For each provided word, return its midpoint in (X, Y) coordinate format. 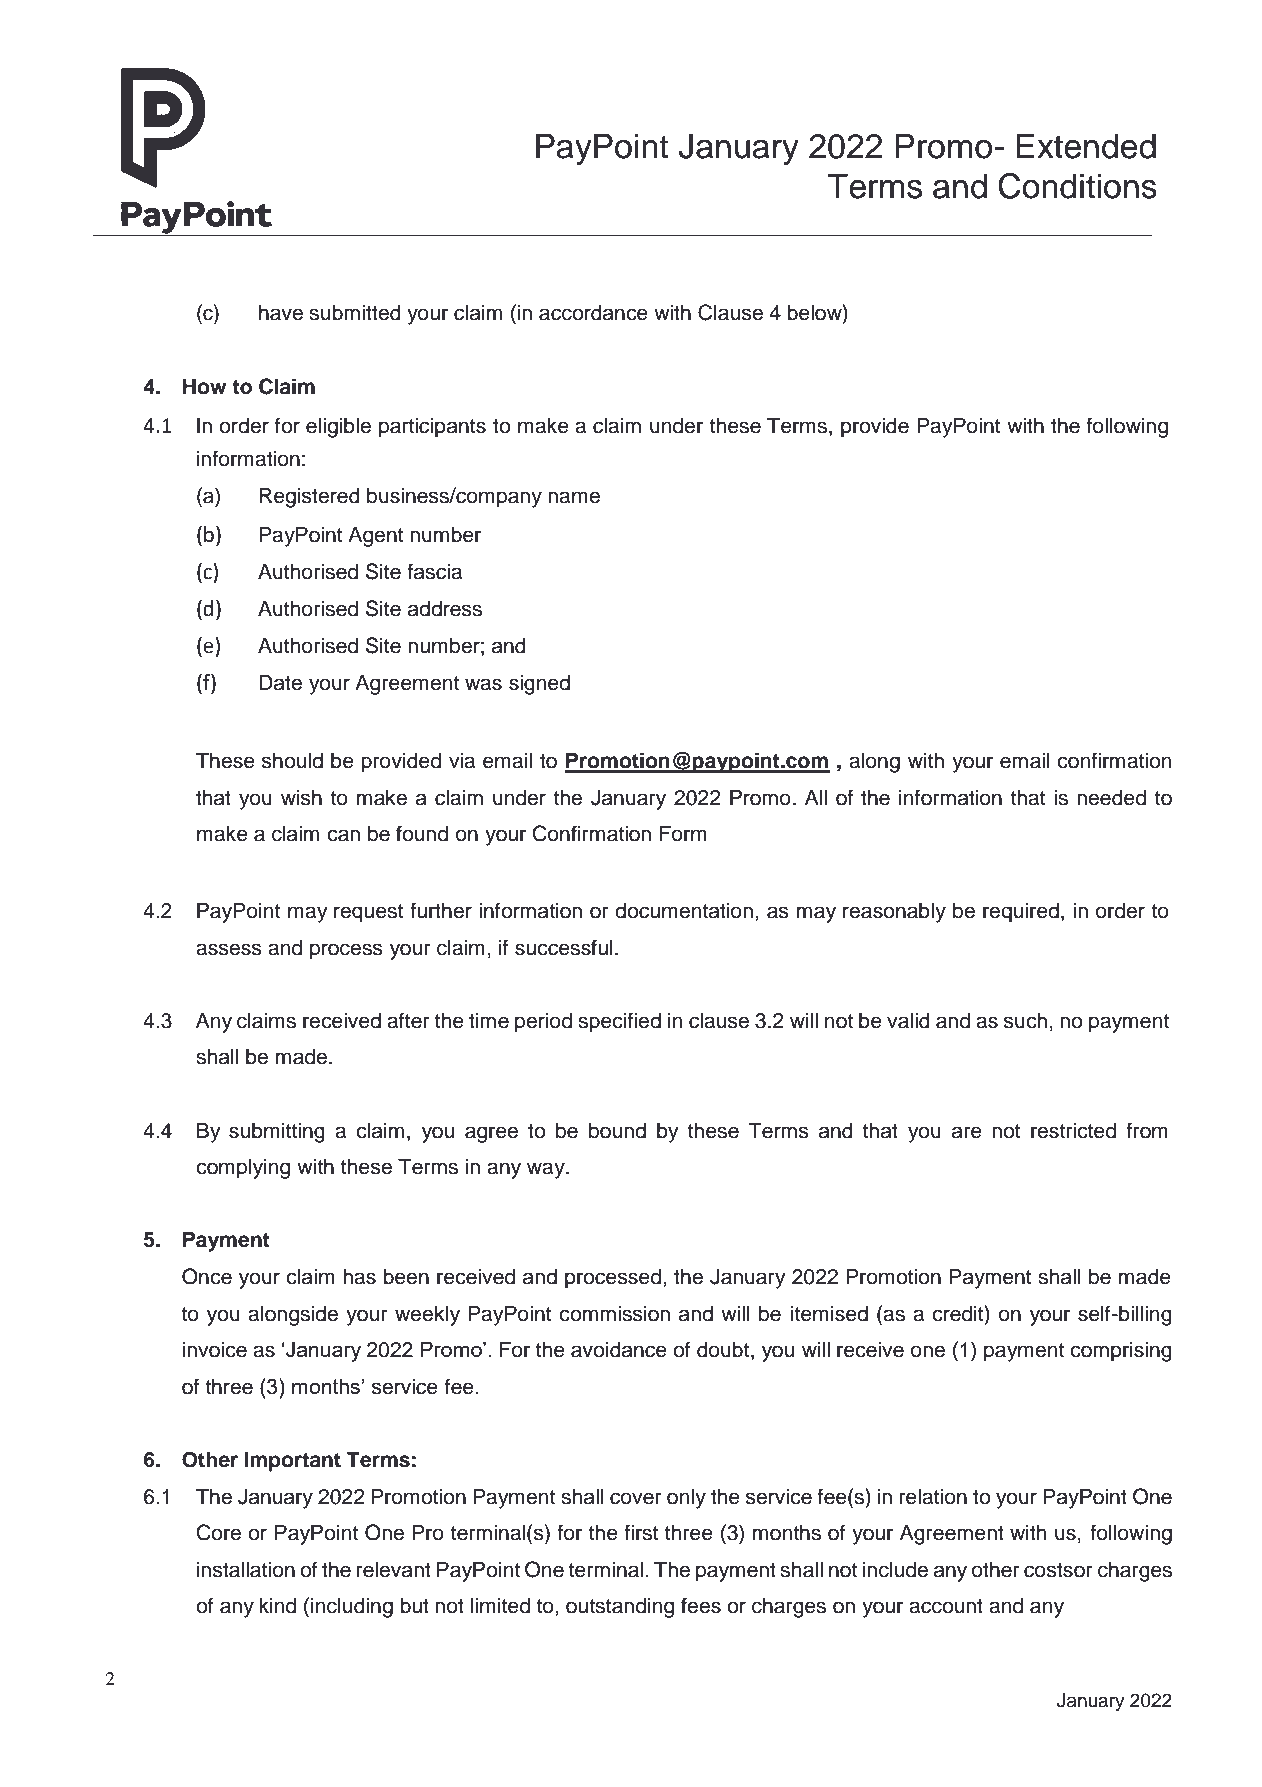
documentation (684, 911)
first (641, 1532)
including (352, 1608)
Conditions (1077, 186)
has (359, 1277)
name (574, 497)
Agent (375, 537)
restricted (1073, 1131)
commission (614, 1314)
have (281, 313)
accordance (593, 313)
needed (1111, 798)
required (1021, 913)
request (368, 913)
